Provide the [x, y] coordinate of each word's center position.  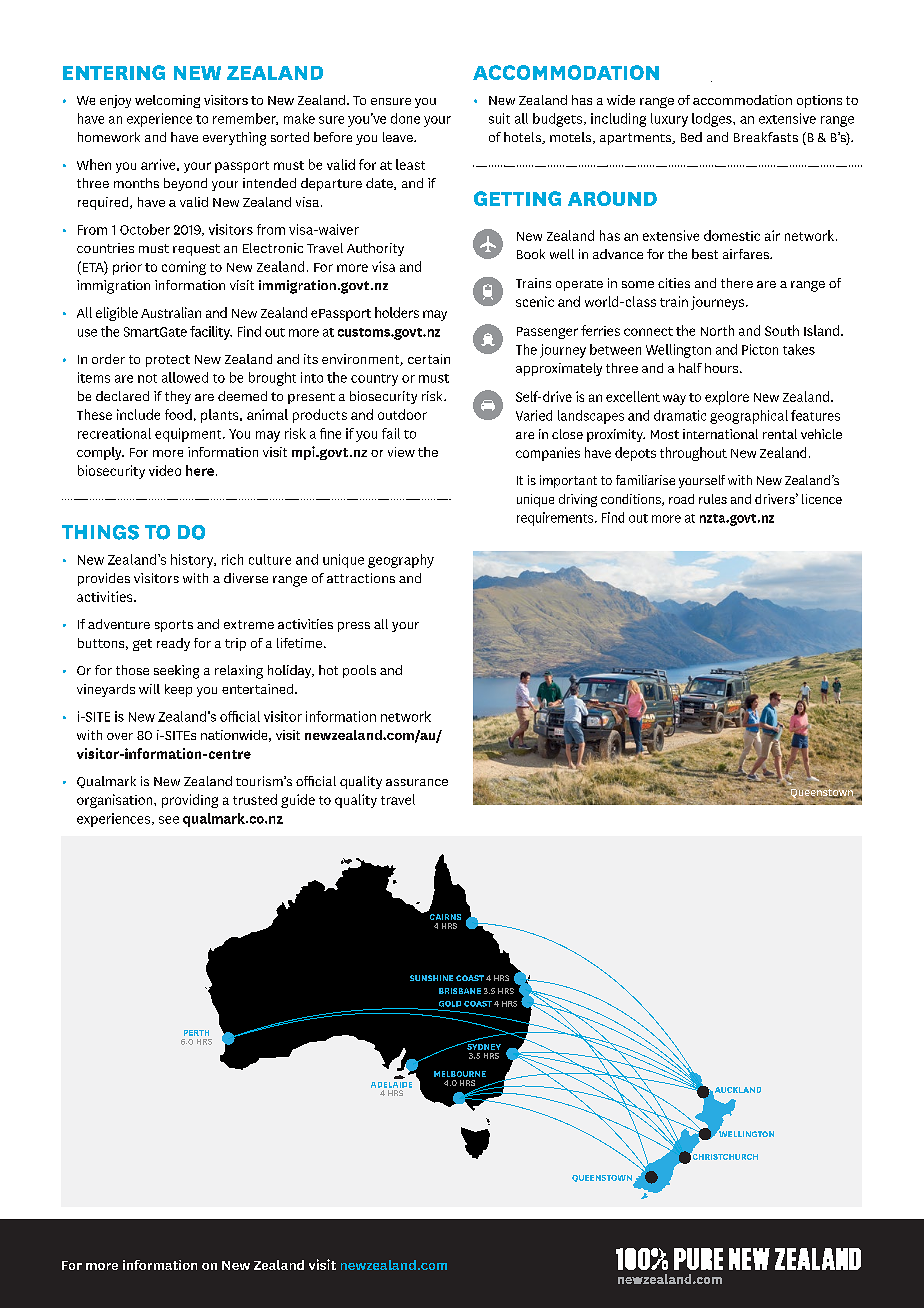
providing [190, 801]
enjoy [115, 101]
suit [499, 118]
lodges [713, 120]
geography [401, 561]
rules [713, 499]
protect [168, 361]
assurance [417, 782]
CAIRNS [445, 917]
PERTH [196, 1033]
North [717, 330]
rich [232, 559]
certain [429, 359]
